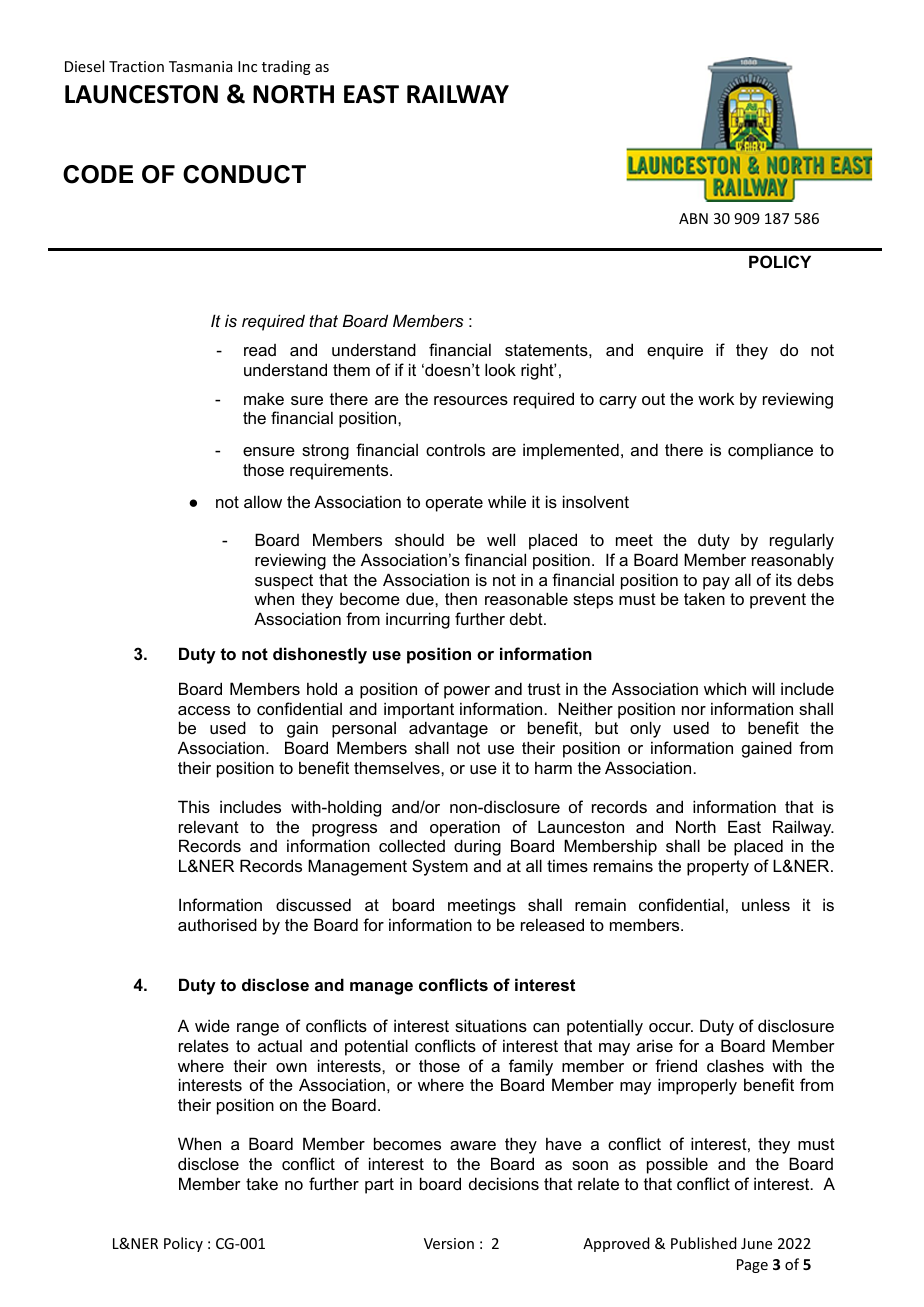 The width and height of the screenshot is (924, 1307). What do you see at coordinates (200, 66) in the screenshot?
I see `Tasmania` at bounding box center [200, 66].
